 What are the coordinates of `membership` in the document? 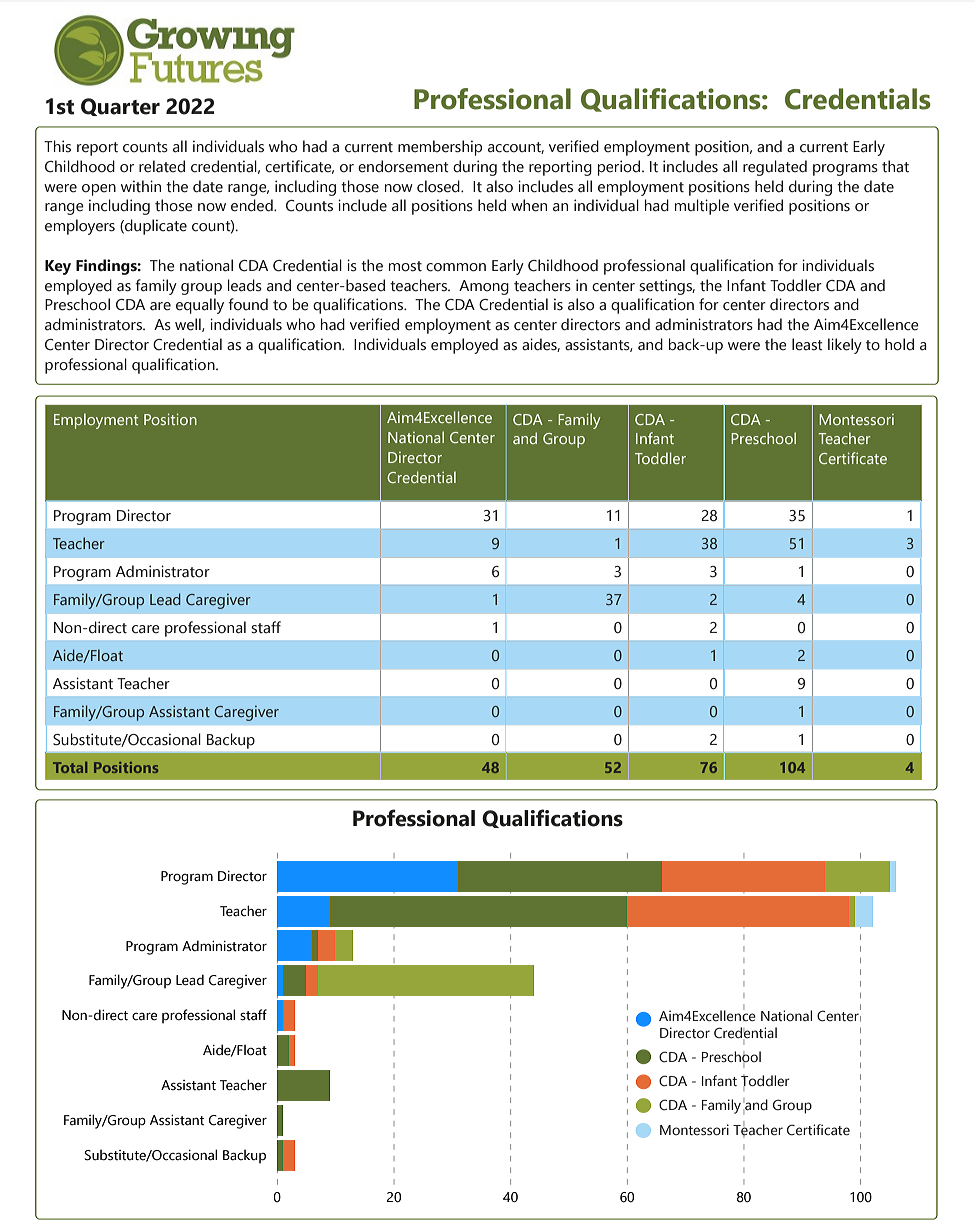 It's located at (440, 148).
